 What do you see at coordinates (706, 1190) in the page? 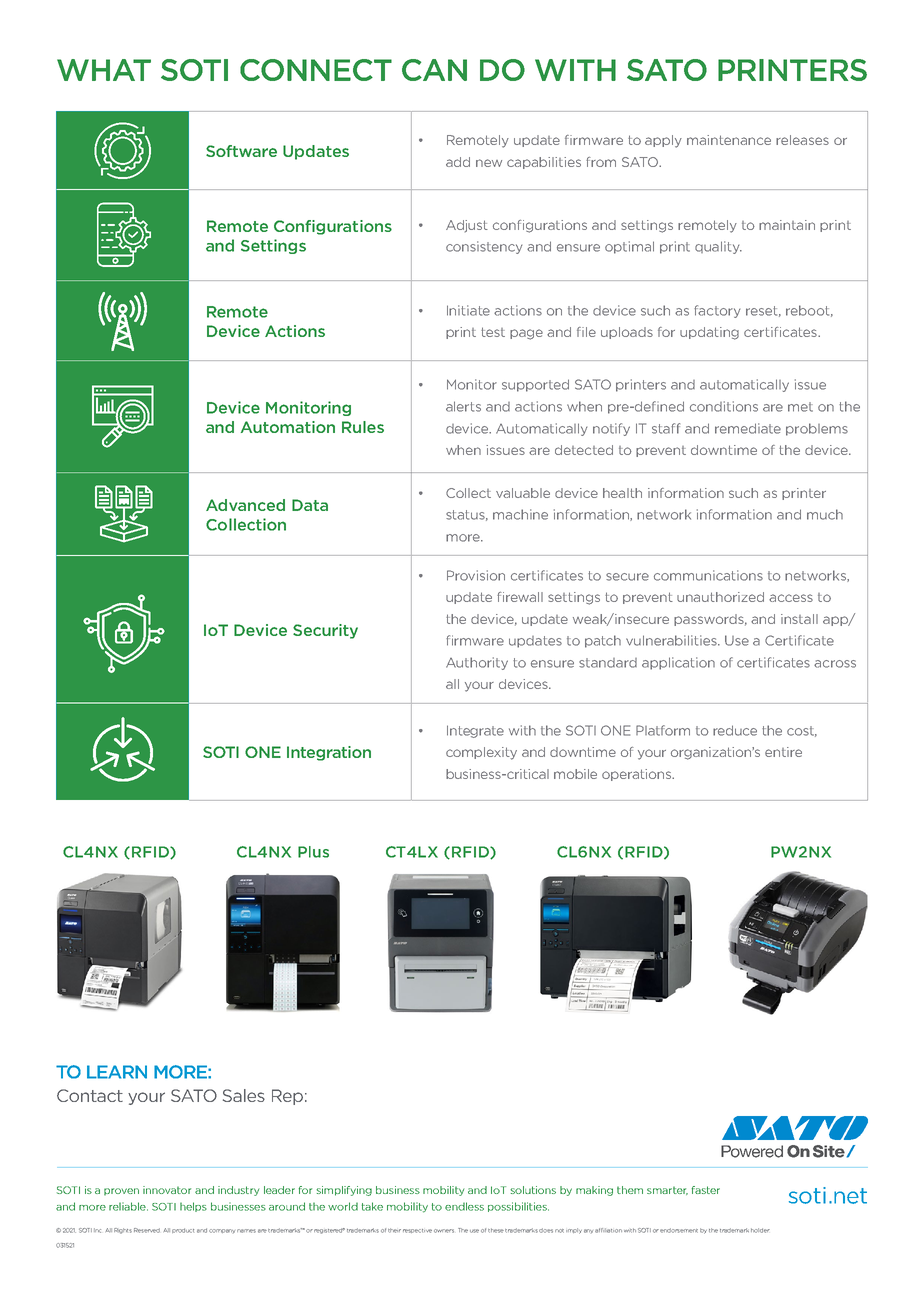
I see `faster` at bounding box center [706, 1190].
